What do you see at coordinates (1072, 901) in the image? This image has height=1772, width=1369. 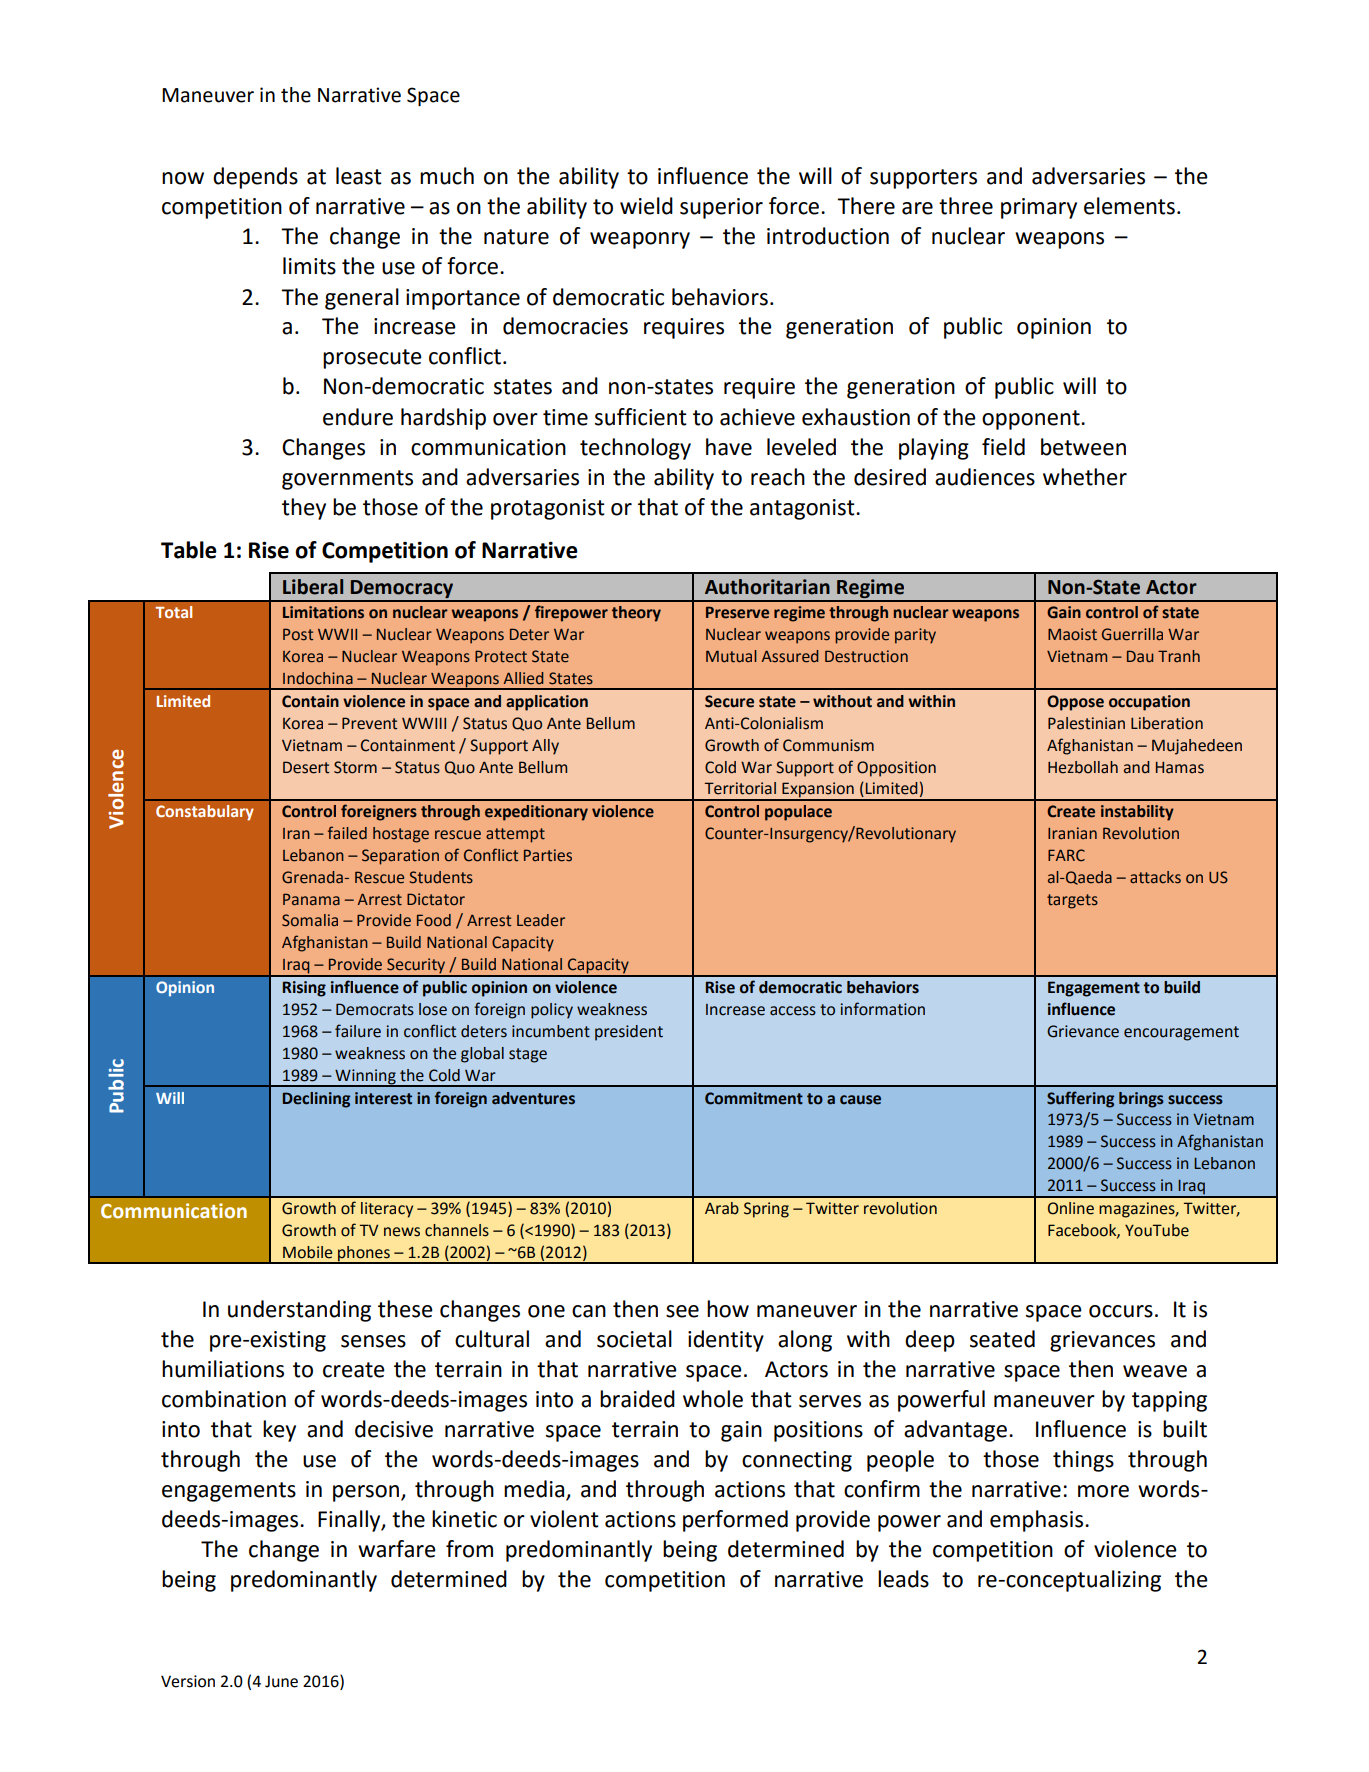 I see `targets` at bounding box center [1072, 901].
